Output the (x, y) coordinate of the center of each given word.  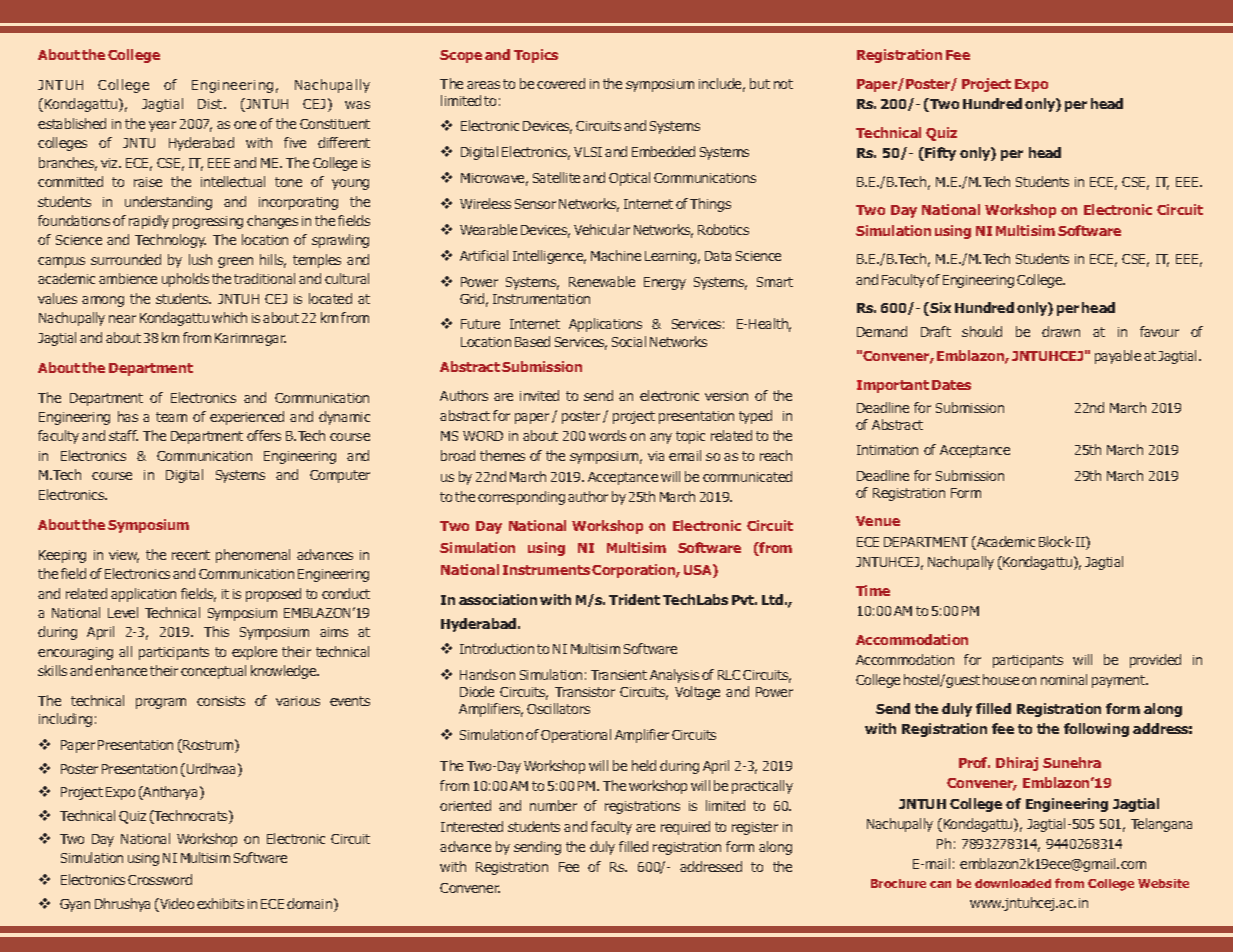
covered (561, 83)
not (783, 84)
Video (176, 905)
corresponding (521, 498)
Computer (340, 476)
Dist (211, 104)
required (685, 828)
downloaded (1013, 883)
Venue (878, 521)
